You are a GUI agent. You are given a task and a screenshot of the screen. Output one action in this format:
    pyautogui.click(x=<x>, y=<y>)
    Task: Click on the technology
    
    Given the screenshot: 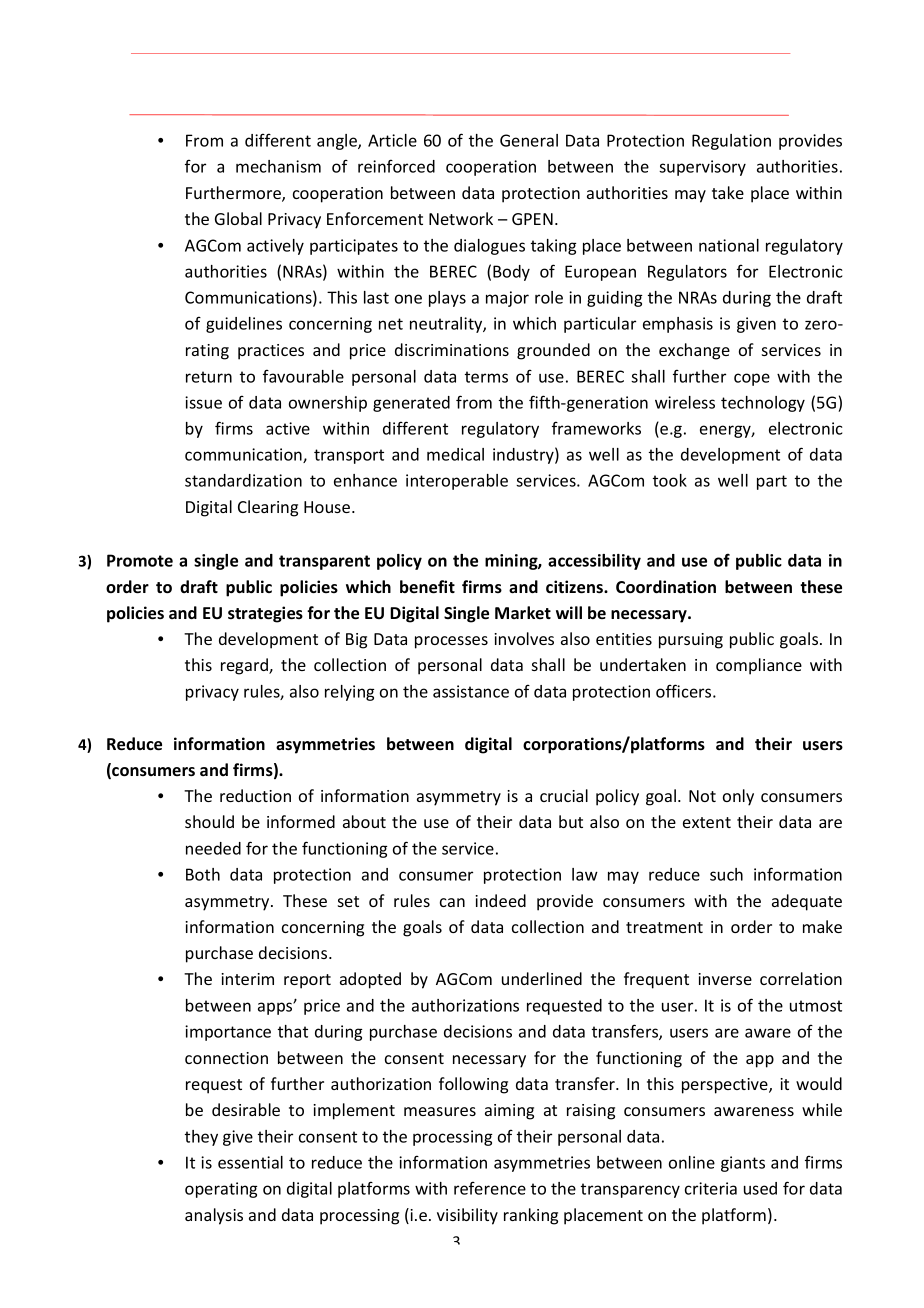 What is the action you would take?
    pyautogui.click(x=763, y=404)
